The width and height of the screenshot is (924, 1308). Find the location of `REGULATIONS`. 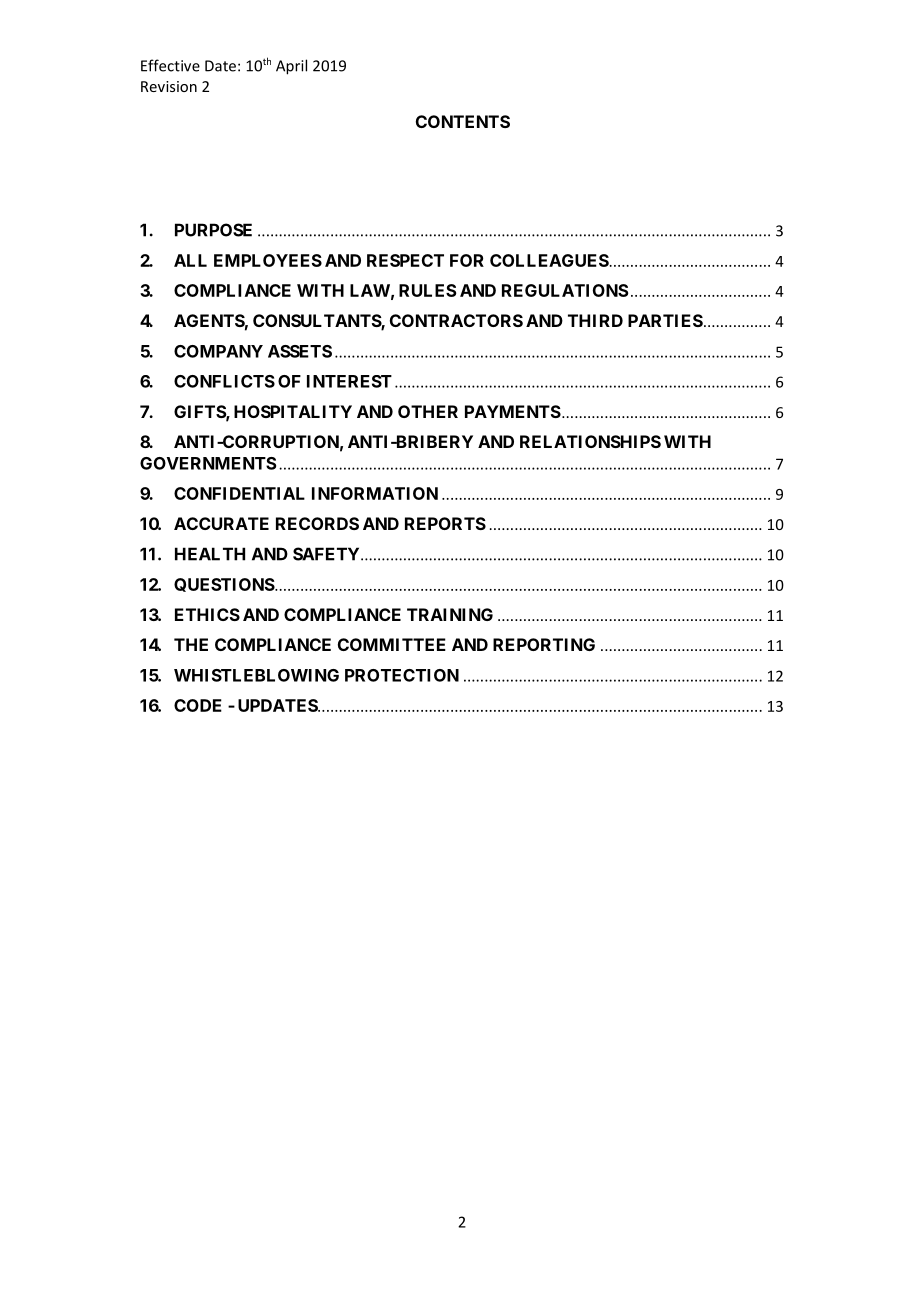

REGULATIONS is located at coordinates (565, 290).
